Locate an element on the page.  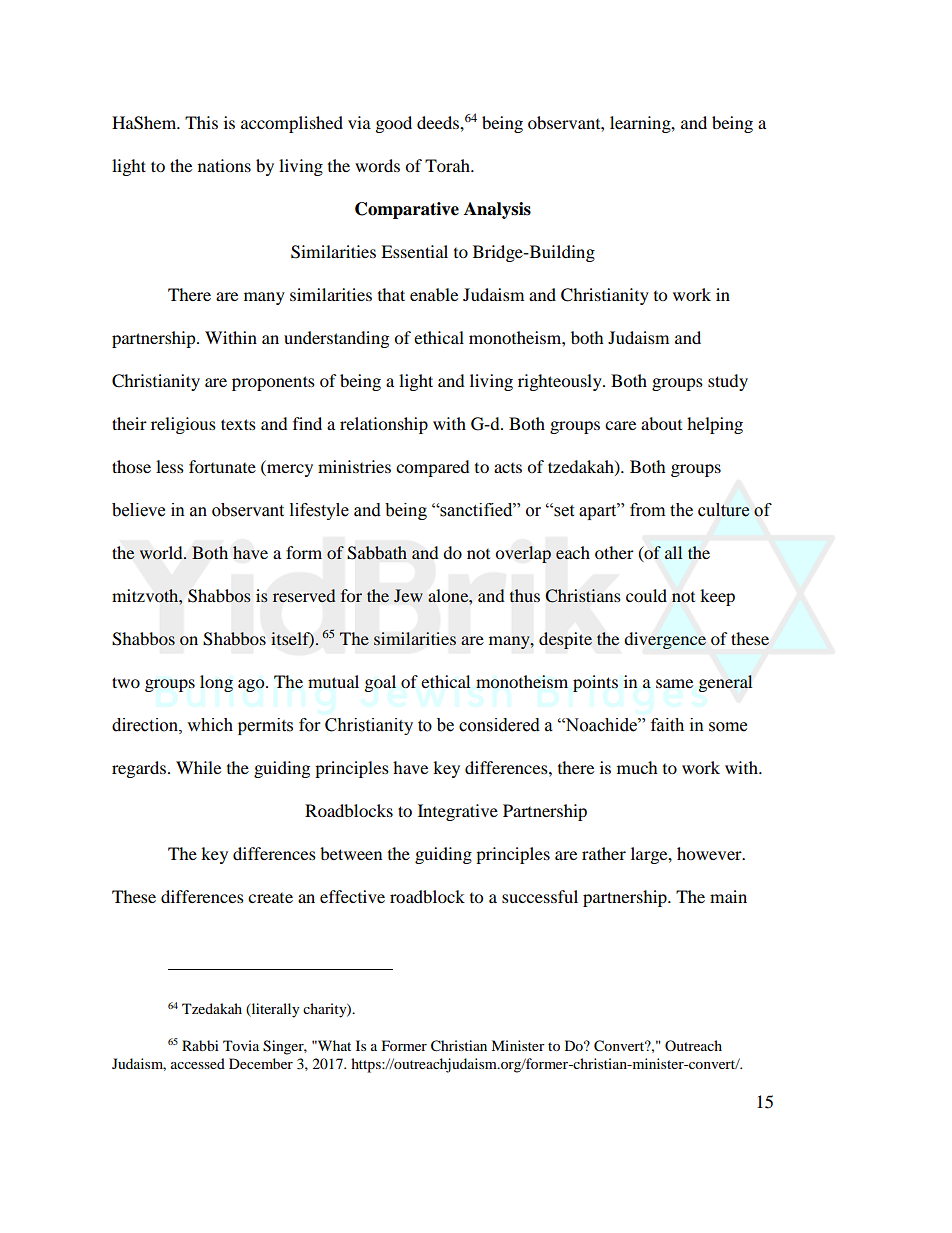
Rabbi is located at coordinates (200, 1045).
